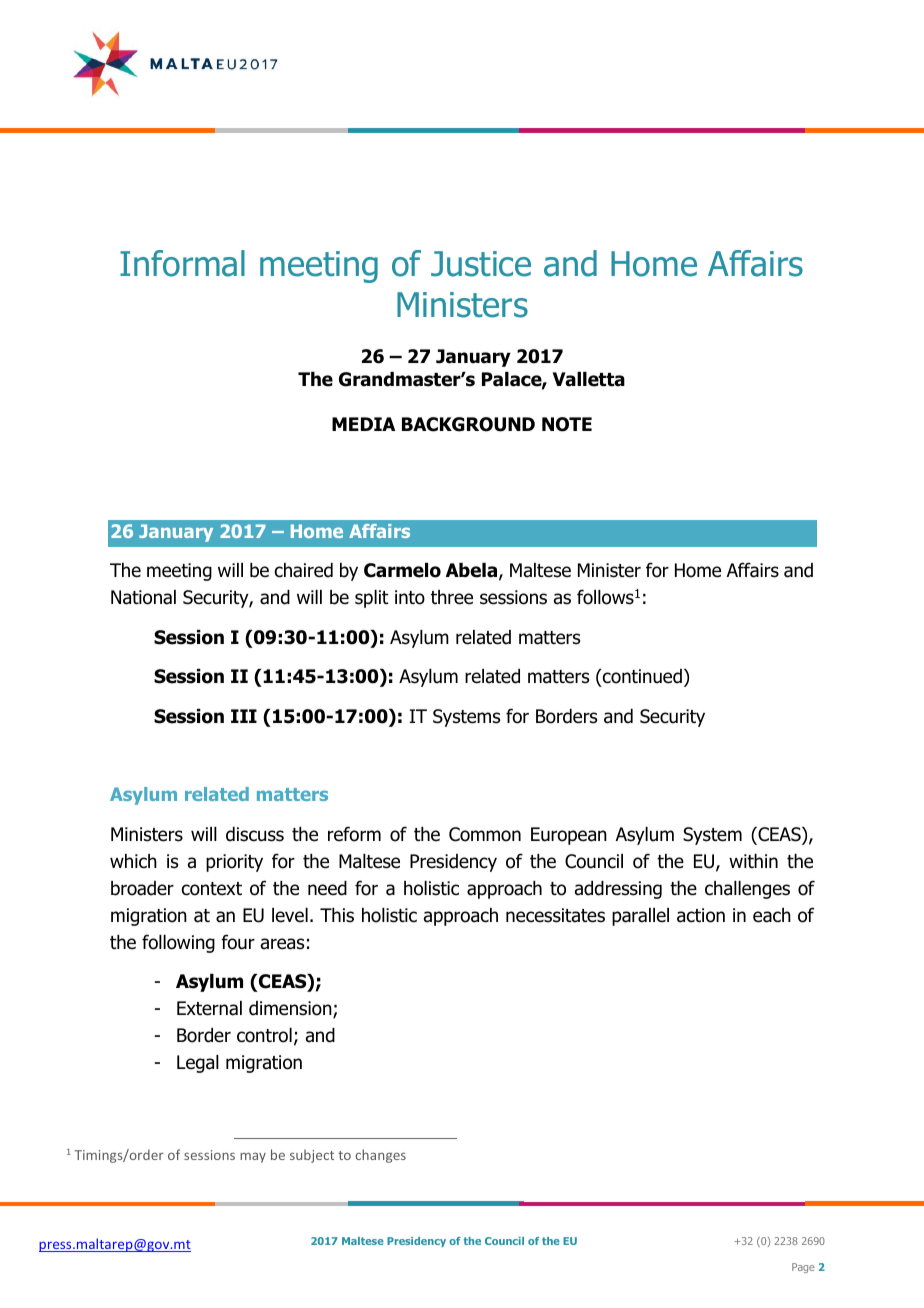 Image resolution: width=924 pixels, height=1308 pixels. What do you see at coordinates (244, 716) in the screenshot?
I see `III` at bounding box center [244, 716].
